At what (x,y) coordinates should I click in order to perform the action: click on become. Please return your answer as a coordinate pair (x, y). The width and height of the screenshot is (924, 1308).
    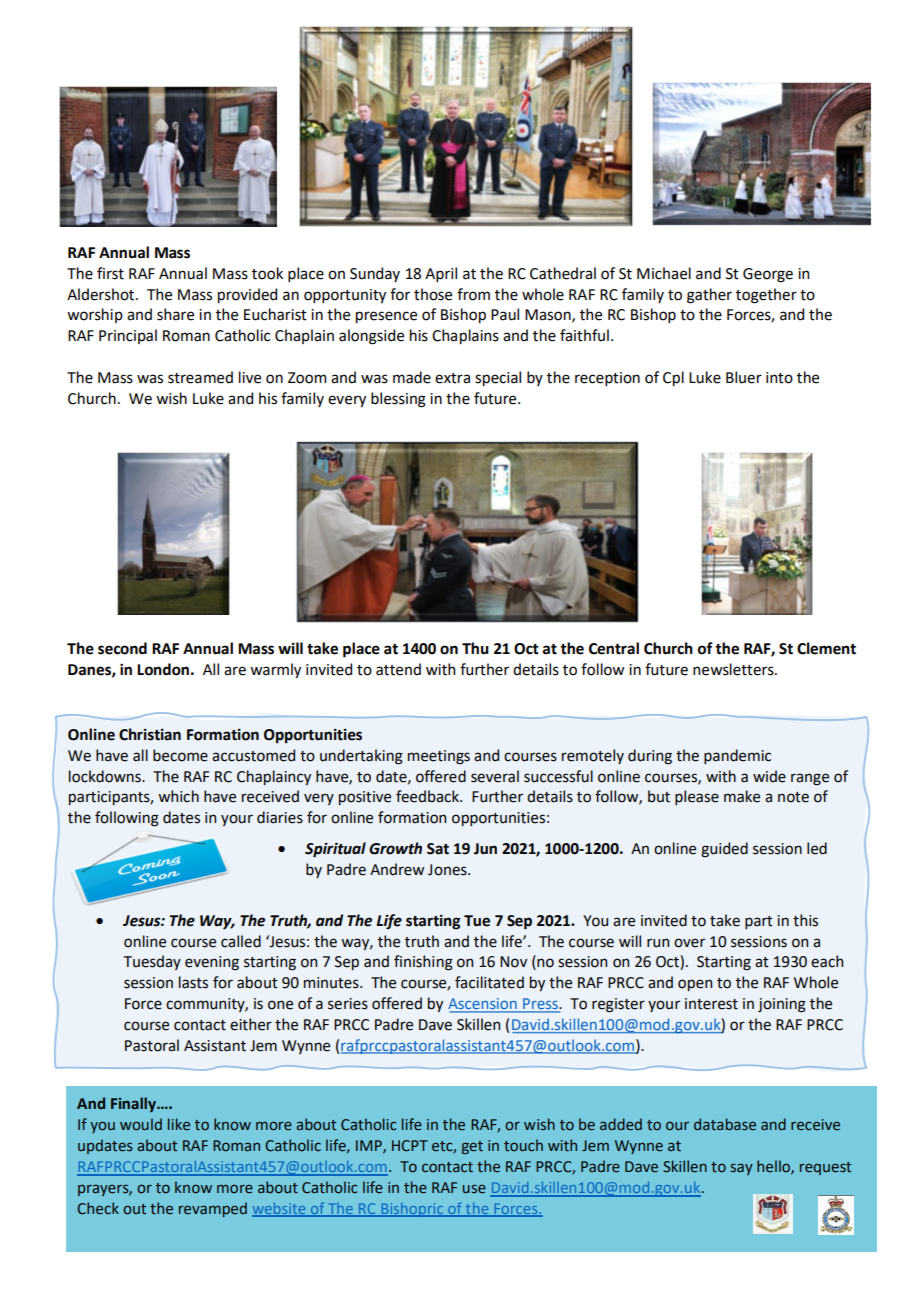
    Looking at the image, I should click on (180, 755).
